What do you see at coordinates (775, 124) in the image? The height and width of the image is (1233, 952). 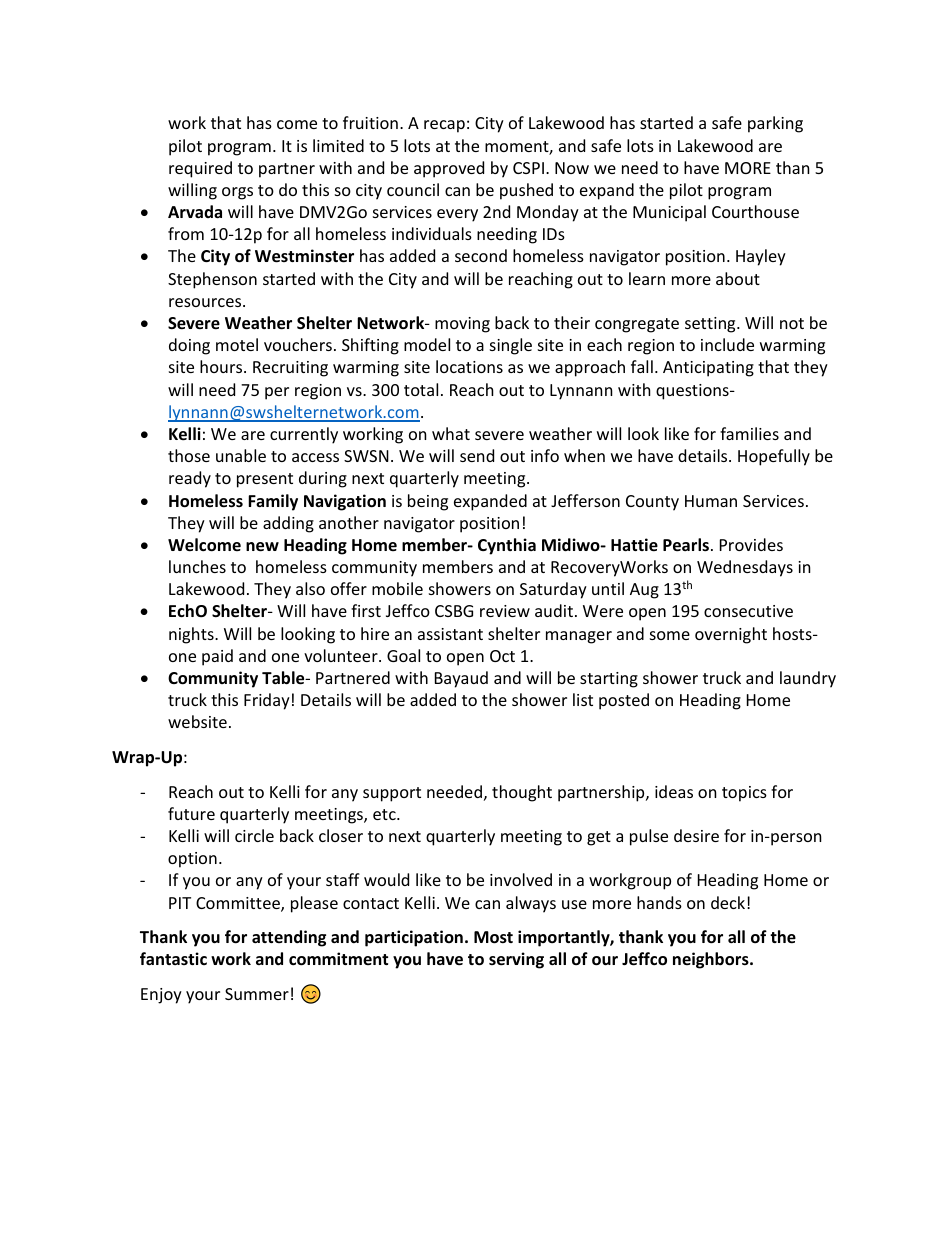 I see `parking` at bounding box center [775, 124].
